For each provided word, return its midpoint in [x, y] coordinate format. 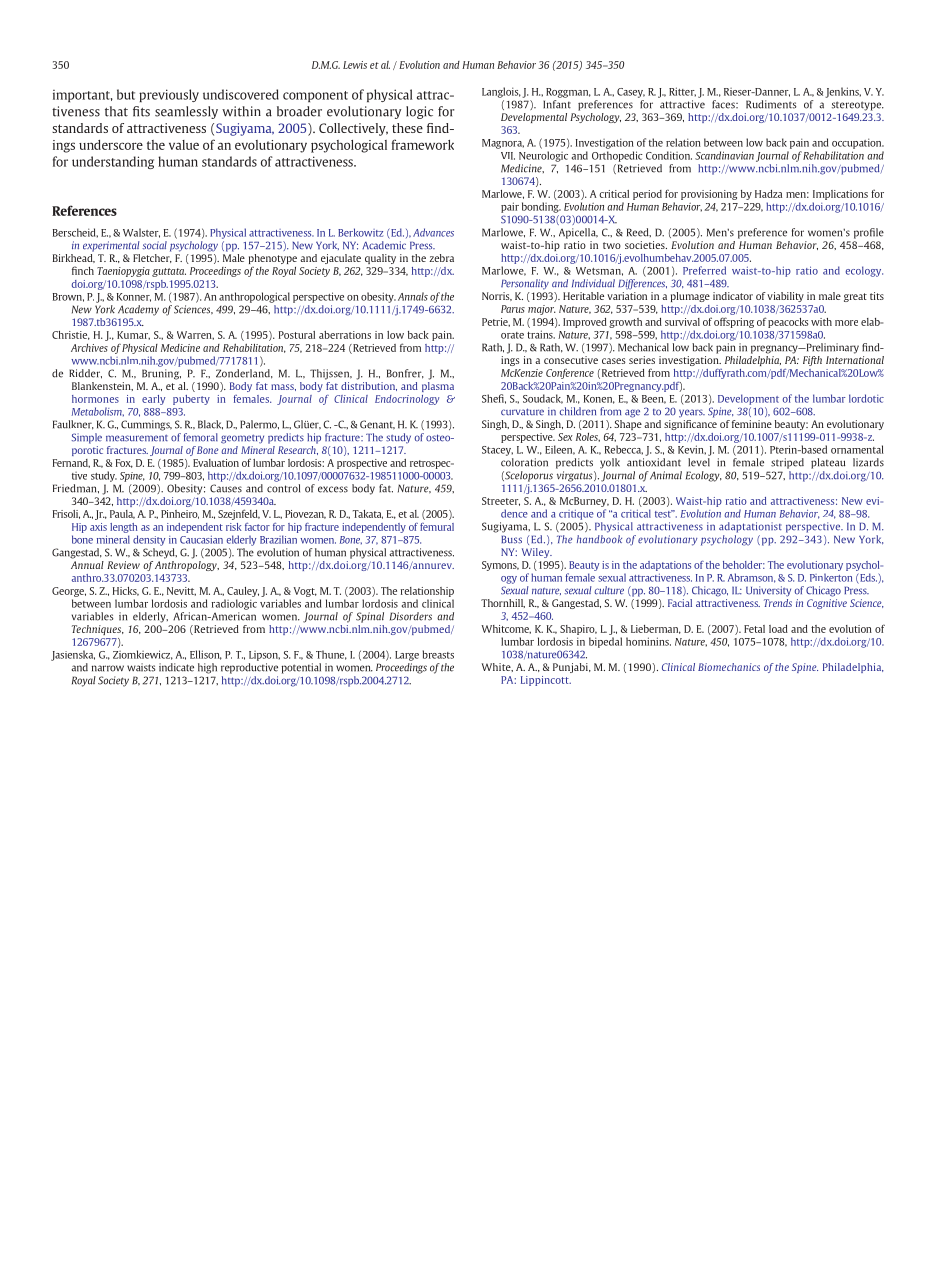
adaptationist [750, 527]
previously [169, 95]
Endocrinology [407, 400]
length [124, 528]
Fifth [812, 361]
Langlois [501, 92]
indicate [176, 667]
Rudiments [771, 104]
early [153, 400]
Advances [433, 232]
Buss [511, 540]
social [154, 245]
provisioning [709, 195]
